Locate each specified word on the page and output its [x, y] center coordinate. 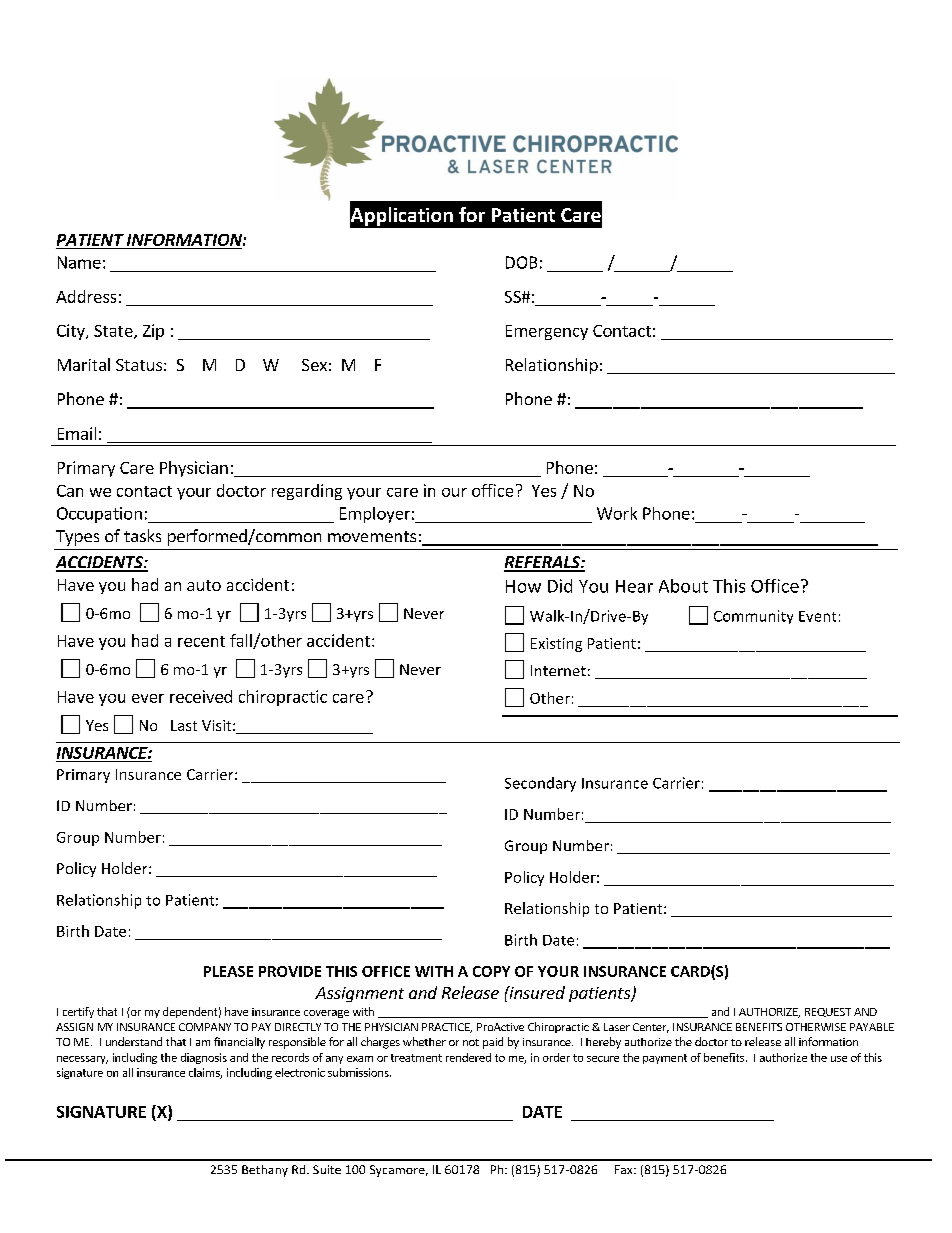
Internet [558, 670]
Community [753, 617]
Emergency [547, 332]
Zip [153, 332]
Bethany [265, 1171]
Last [184, 725]
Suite [327, 1169]
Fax [625, 1169]
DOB [521, 262]
